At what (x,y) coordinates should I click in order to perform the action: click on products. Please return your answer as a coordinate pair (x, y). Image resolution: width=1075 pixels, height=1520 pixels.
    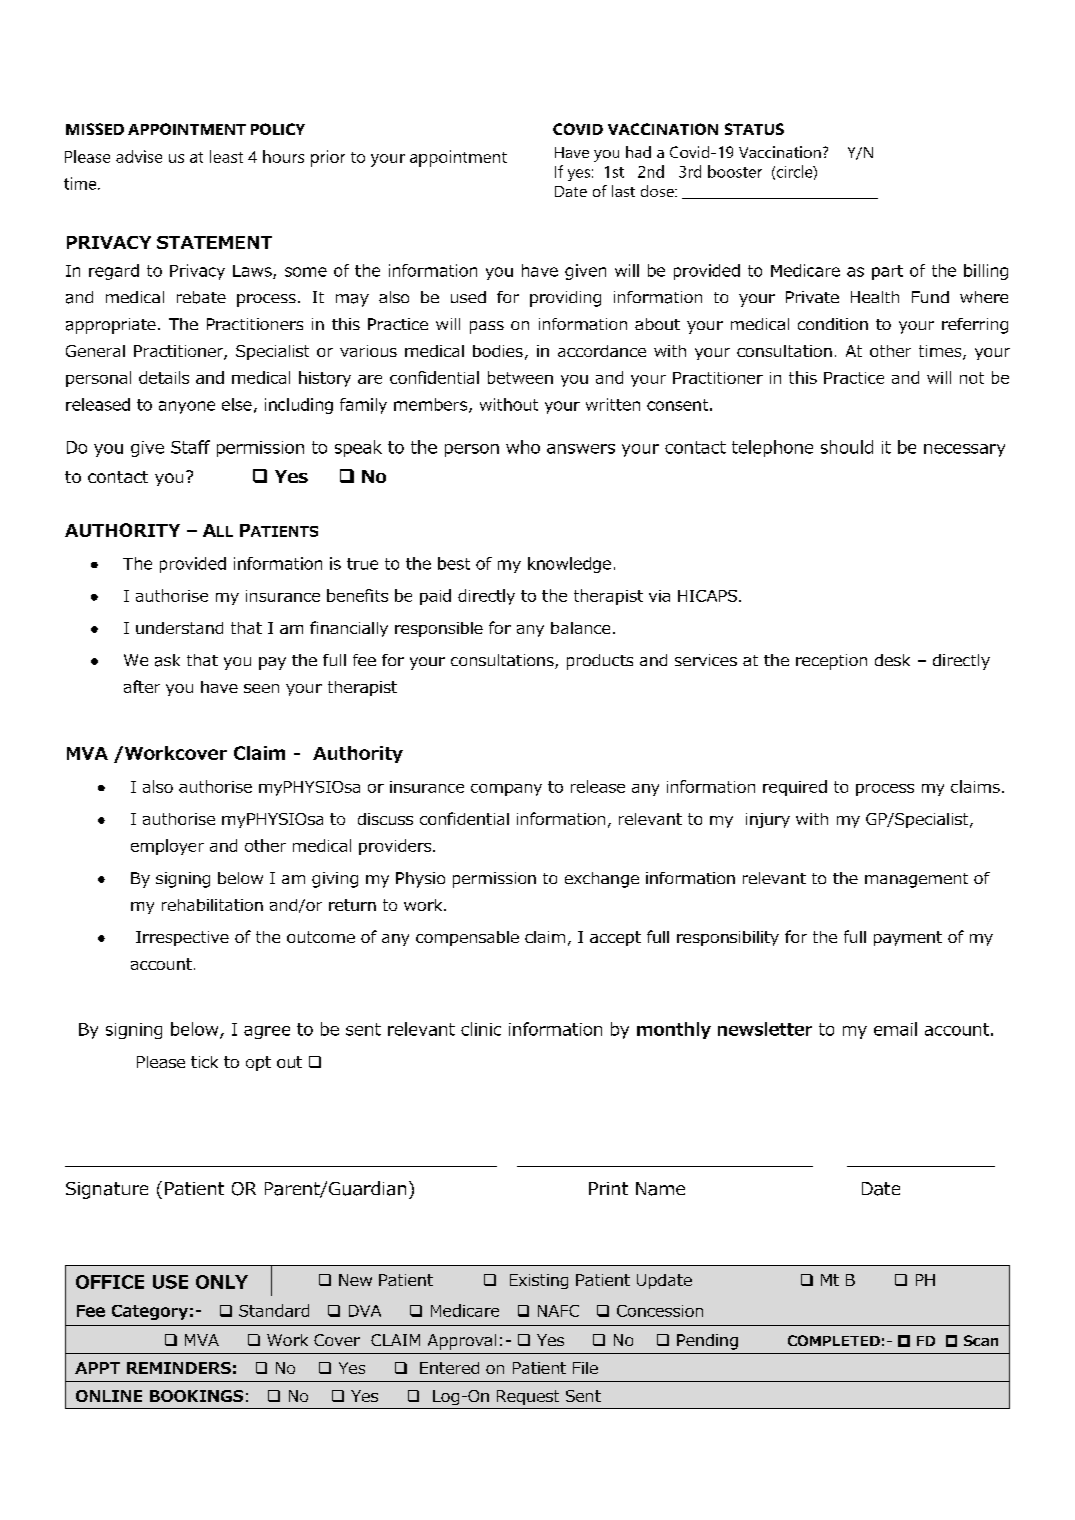
    Looking at the image, I should click on (600, 662).
